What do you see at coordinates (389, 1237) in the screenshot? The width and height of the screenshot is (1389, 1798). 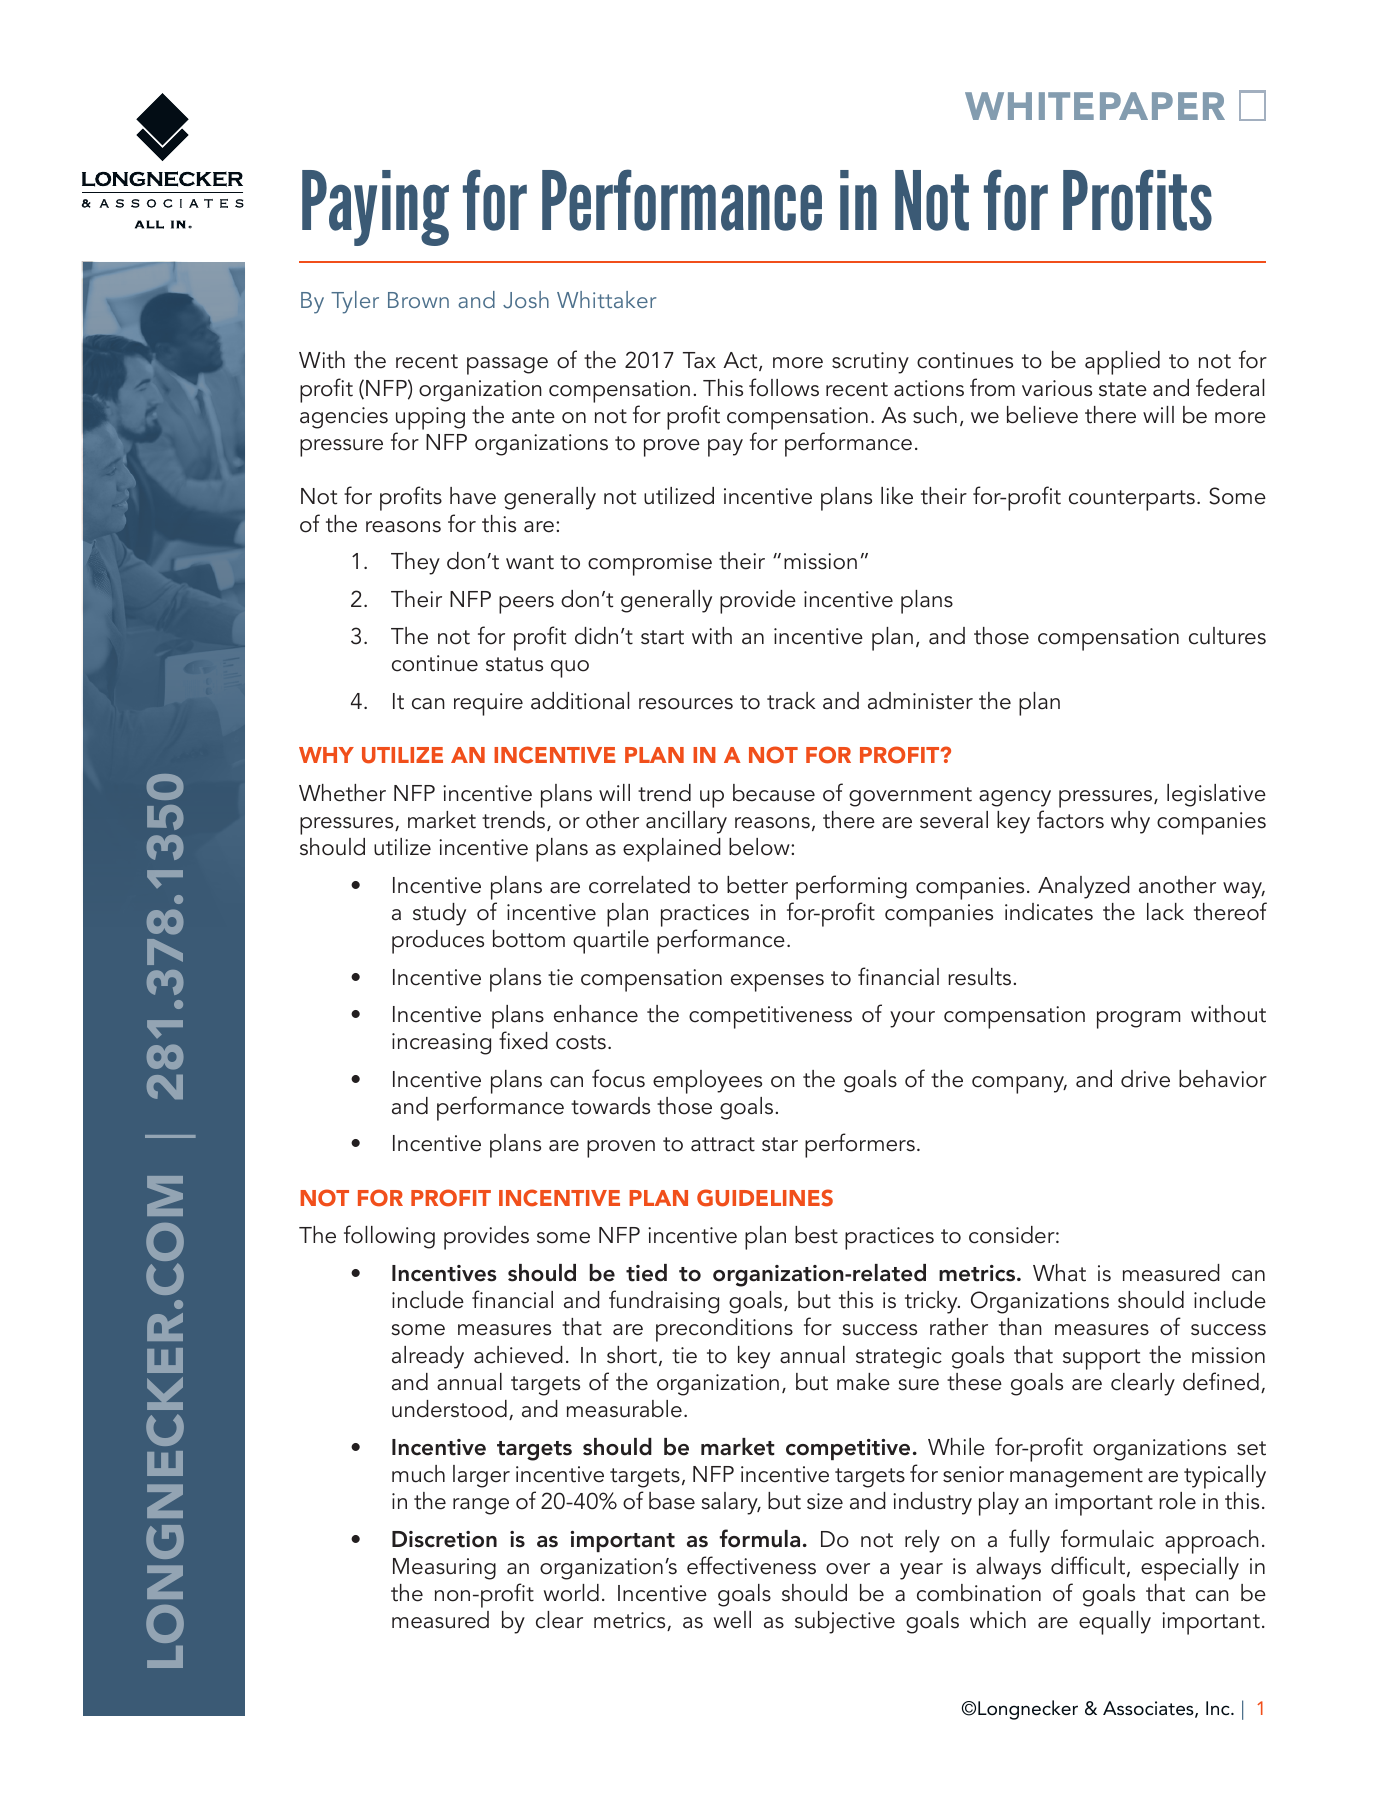 I see `following` at bounding box center [389, 1237].
